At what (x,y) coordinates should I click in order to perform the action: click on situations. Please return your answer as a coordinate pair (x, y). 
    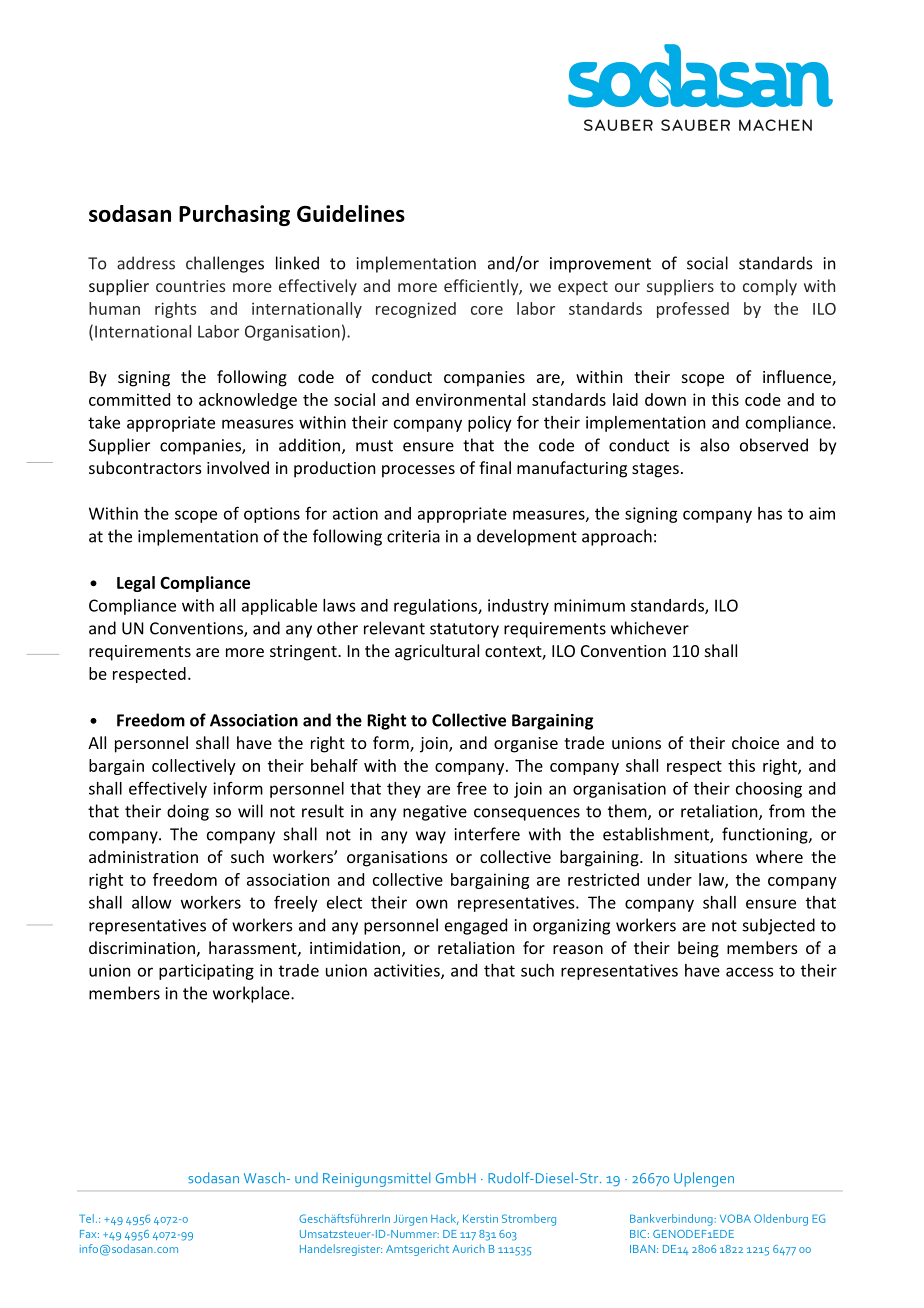
    Looking at the image, I should click on (710, 857).
